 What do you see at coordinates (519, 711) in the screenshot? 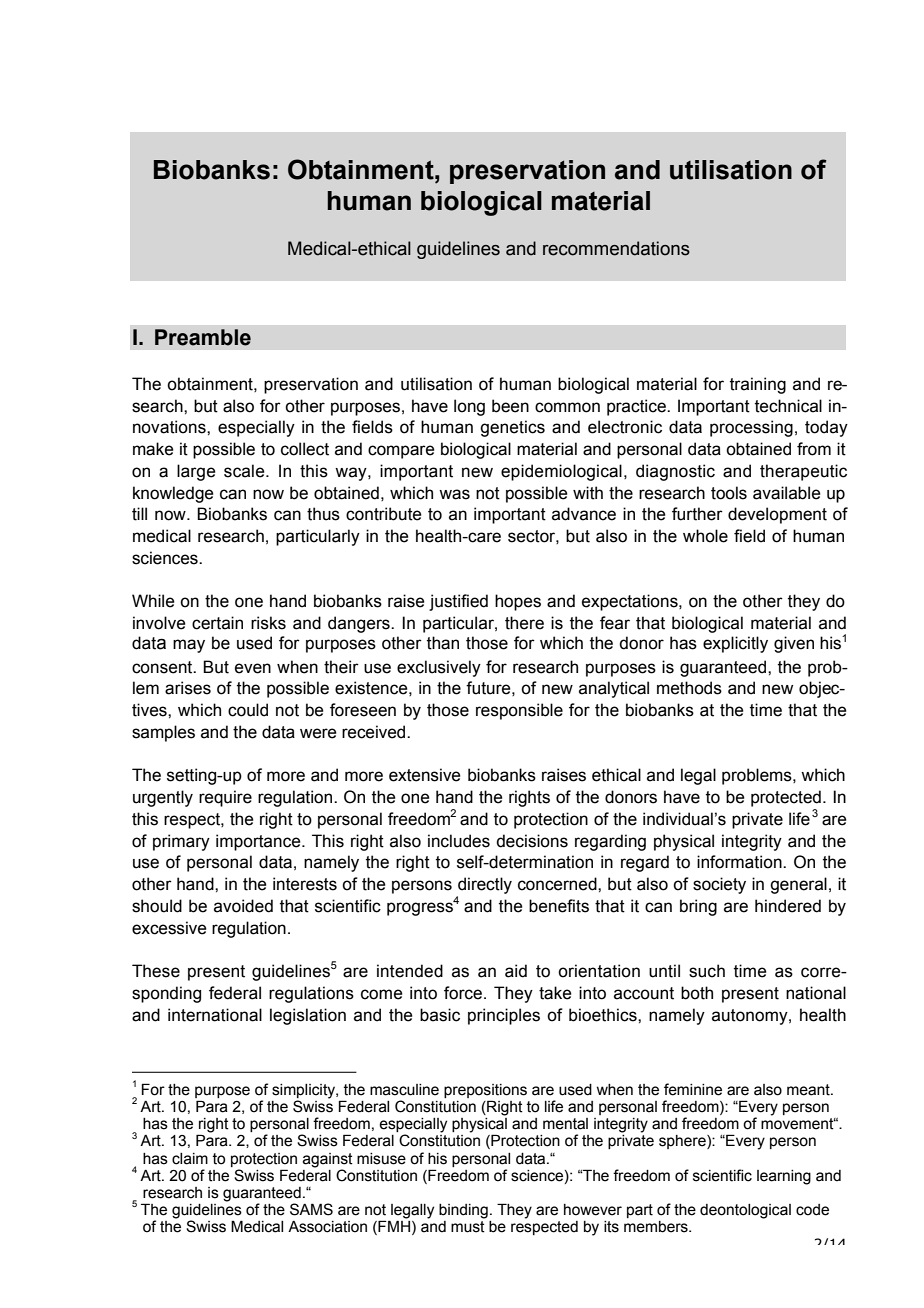
I see `responsible` at bounding box center [519, 711].
